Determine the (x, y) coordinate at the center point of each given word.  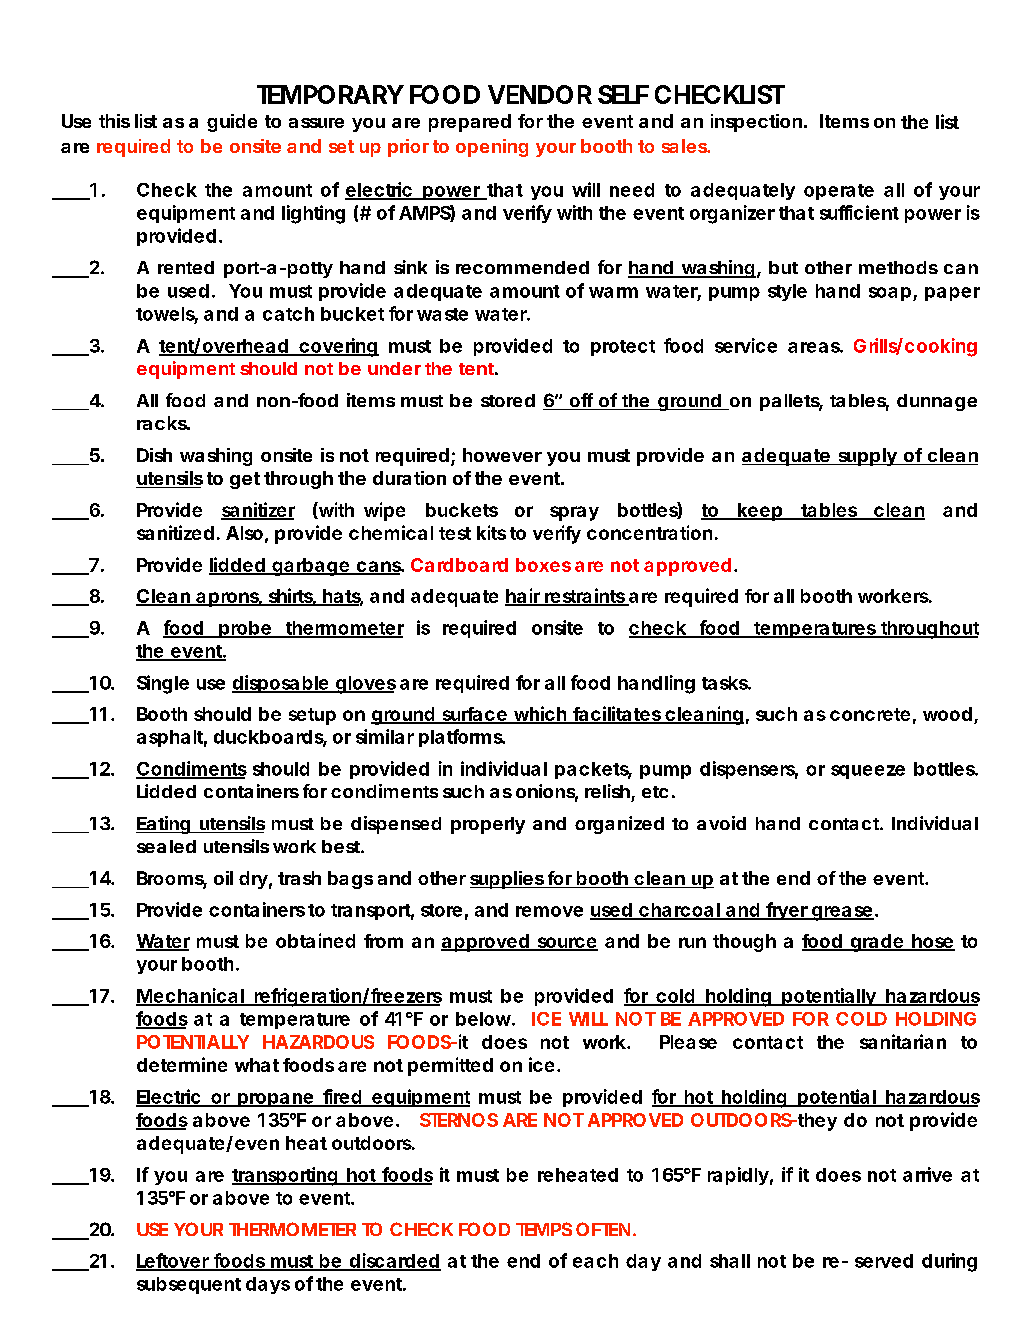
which (540, 714)
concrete (870, 714)
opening (492, 148)
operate (839, 192)
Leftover (173, 1261)
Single (163, 684)
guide (232, 123)
